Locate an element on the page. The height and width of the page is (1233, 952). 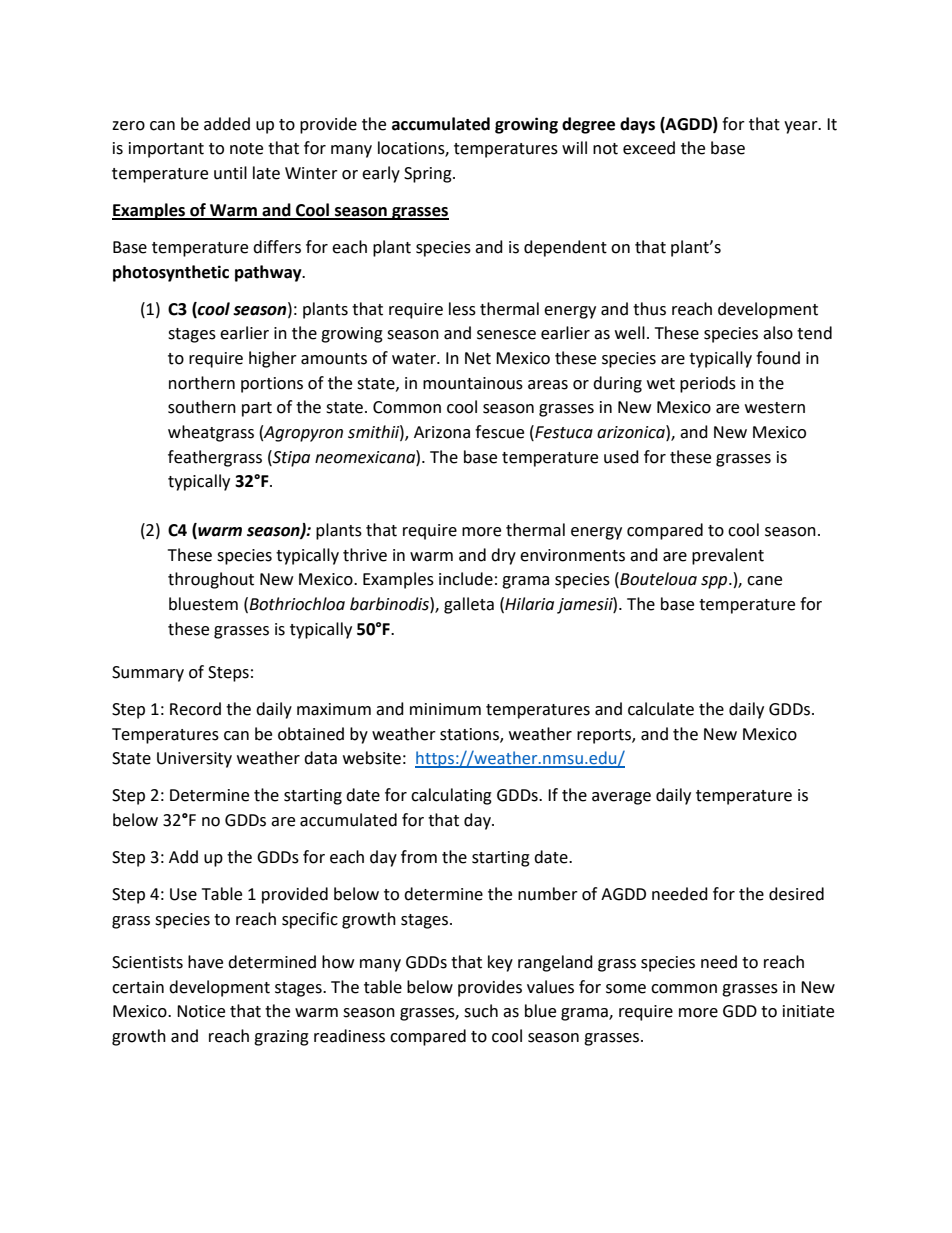
Notice is located at coordinates (201, 1011).
